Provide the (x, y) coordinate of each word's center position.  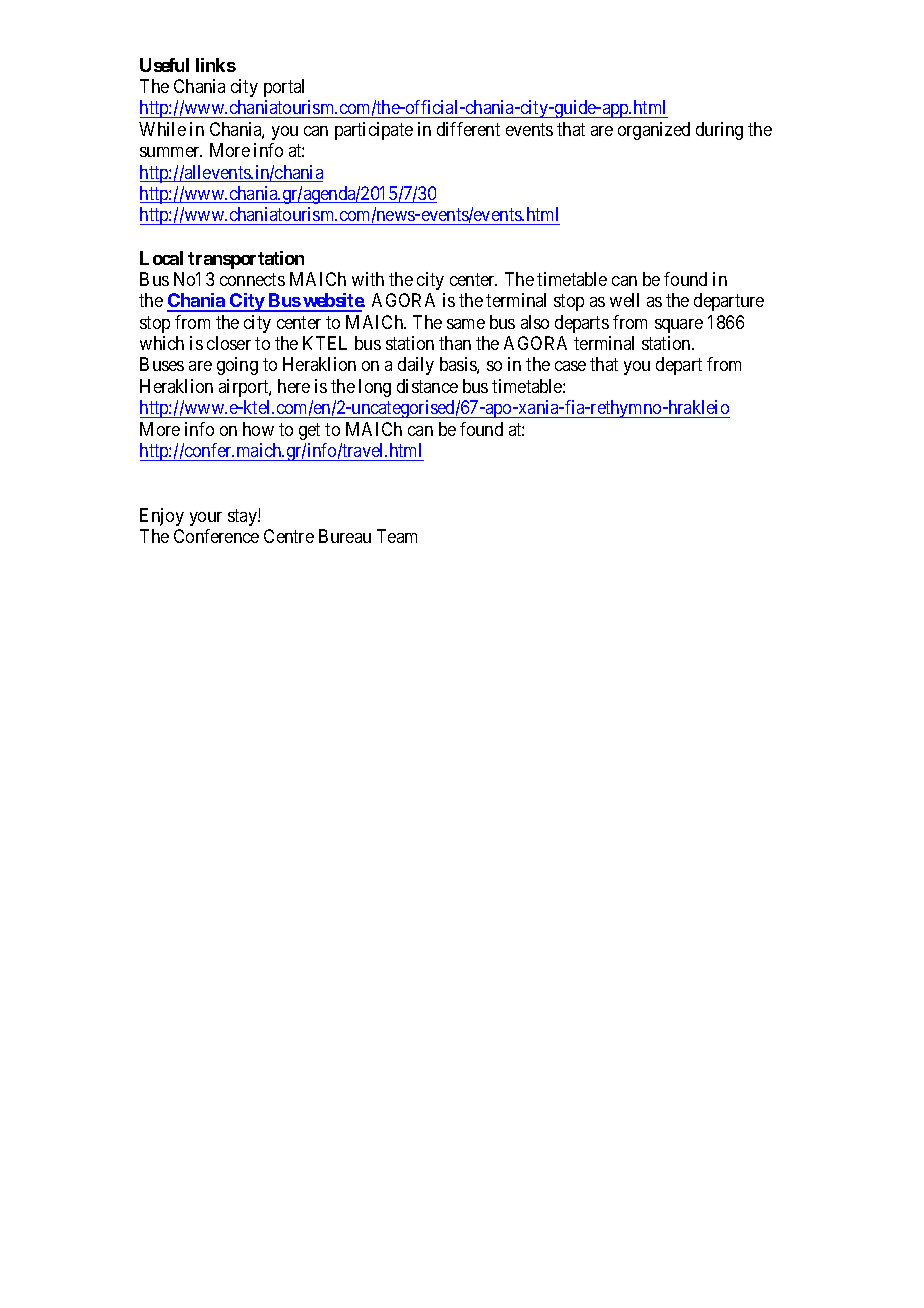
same (466, 324)
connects (252, 279)
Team (397, 536)
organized (654, 131)
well (624, 300)
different (468, 129)
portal (284, 88)
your (206, 519)
